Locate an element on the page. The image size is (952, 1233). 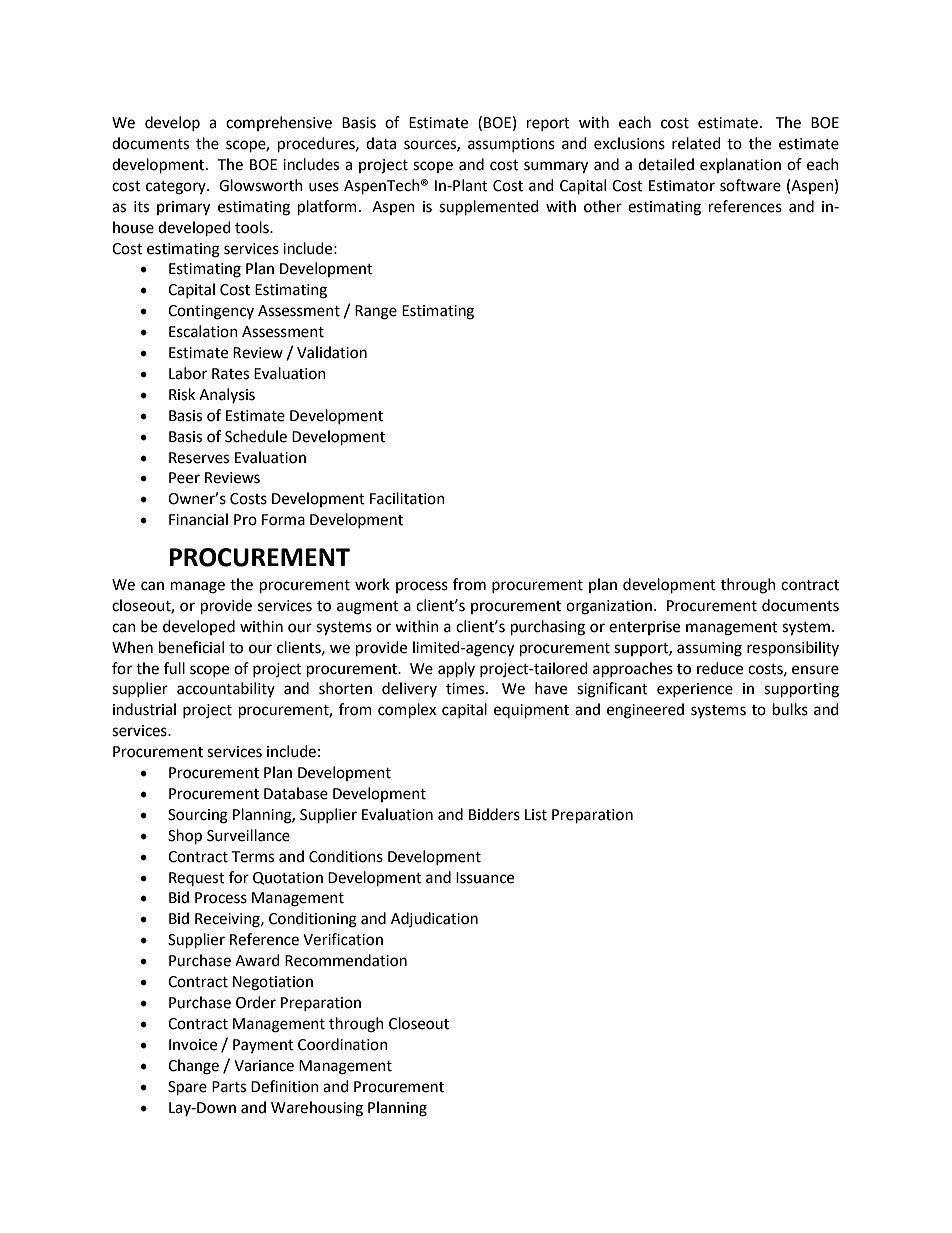
related is located at coordinates (696, 143).
